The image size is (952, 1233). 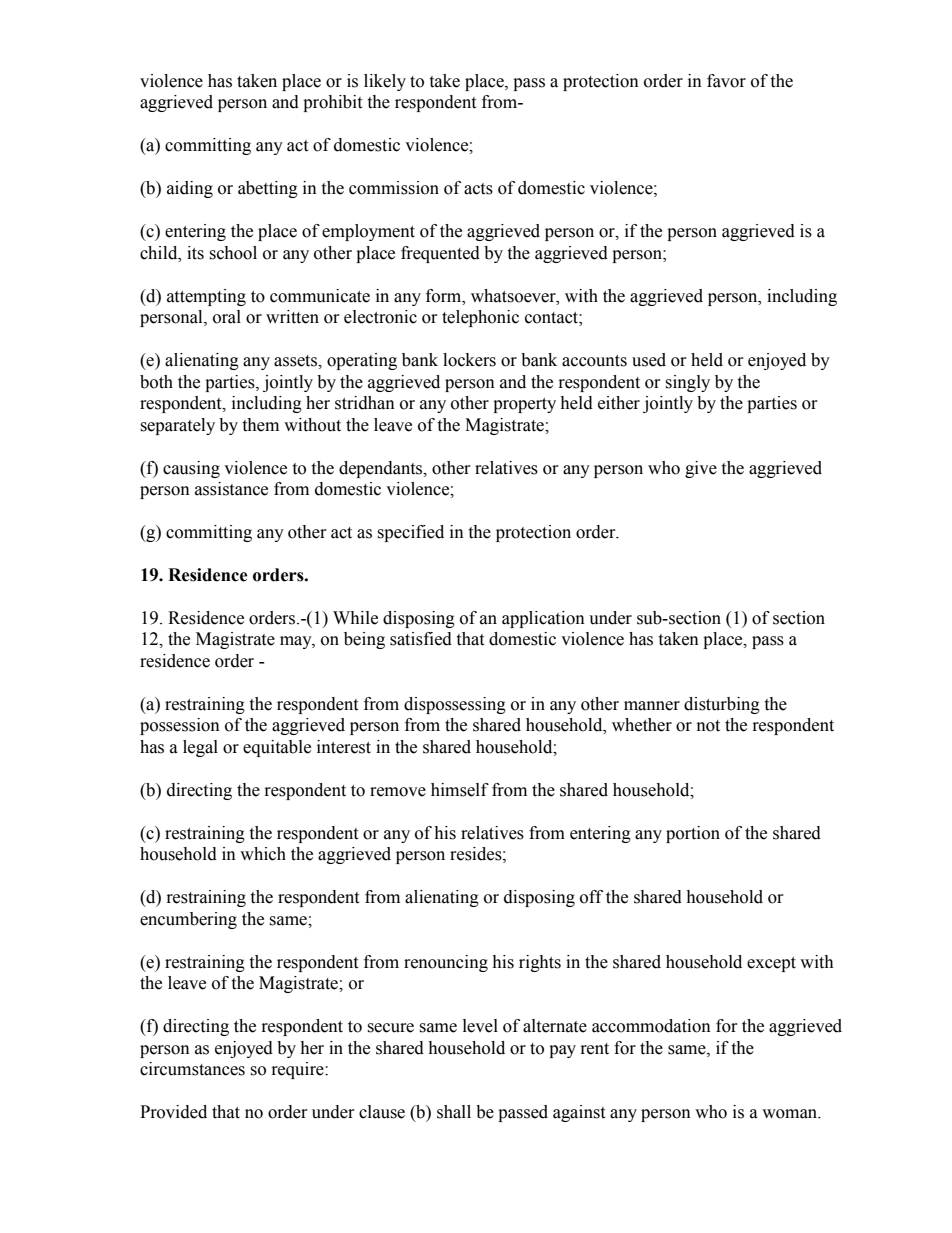 What do you see at coordinates (708, 726) in the screenshot?
I see `not` at bounding box center [708, 726].
